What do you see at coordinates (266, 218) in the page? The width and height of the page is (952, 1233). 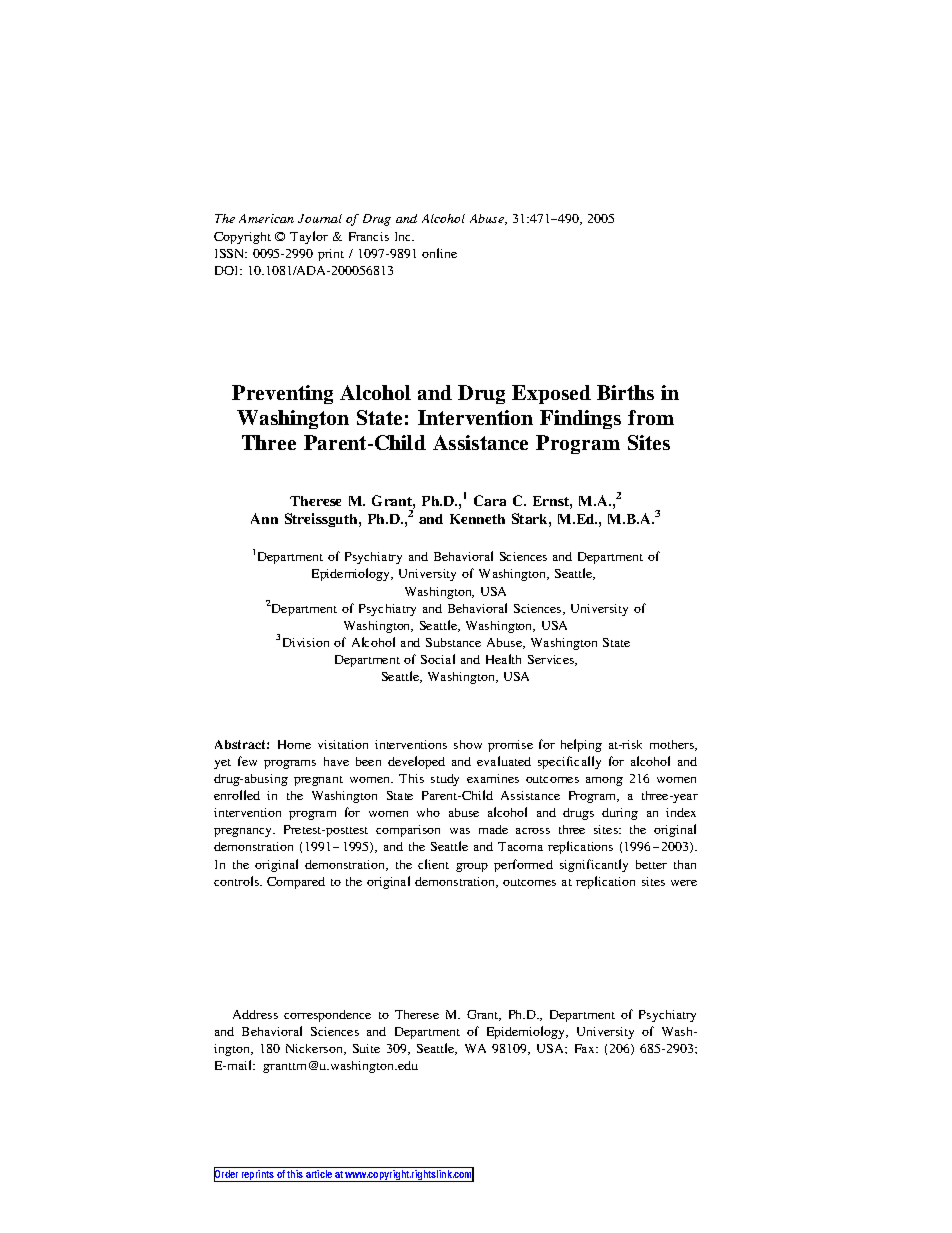 I see `American` at bounding box center [266, 218].
